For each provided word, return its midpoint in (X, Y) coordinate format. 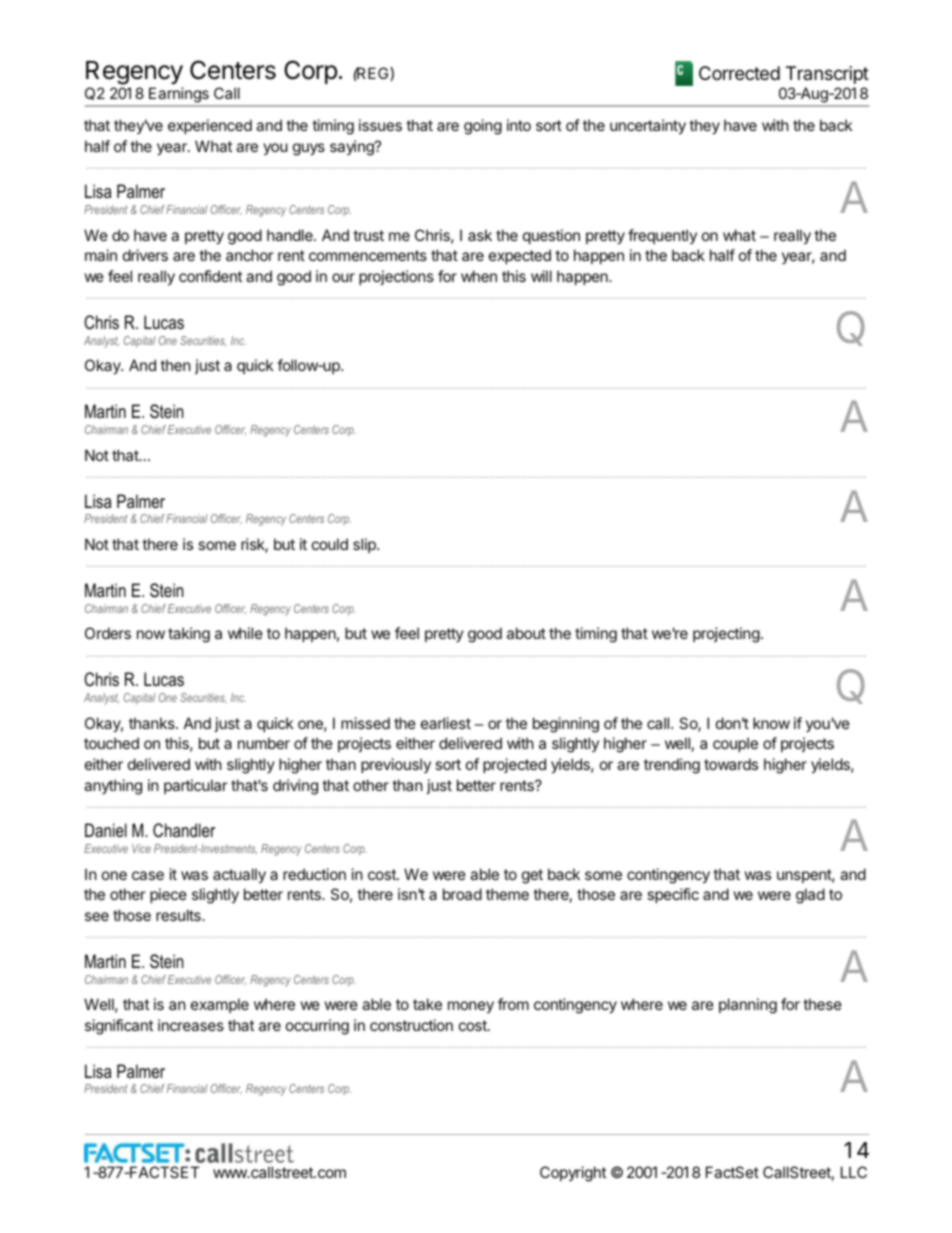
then (175, 365)
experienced (210, 126)
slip (365, 545)
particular (196, 786)
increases (191, 1025)
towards (731, 764)
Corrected (739, 73)
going (483, 127)
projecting (726, 635)
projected (514, 765)
